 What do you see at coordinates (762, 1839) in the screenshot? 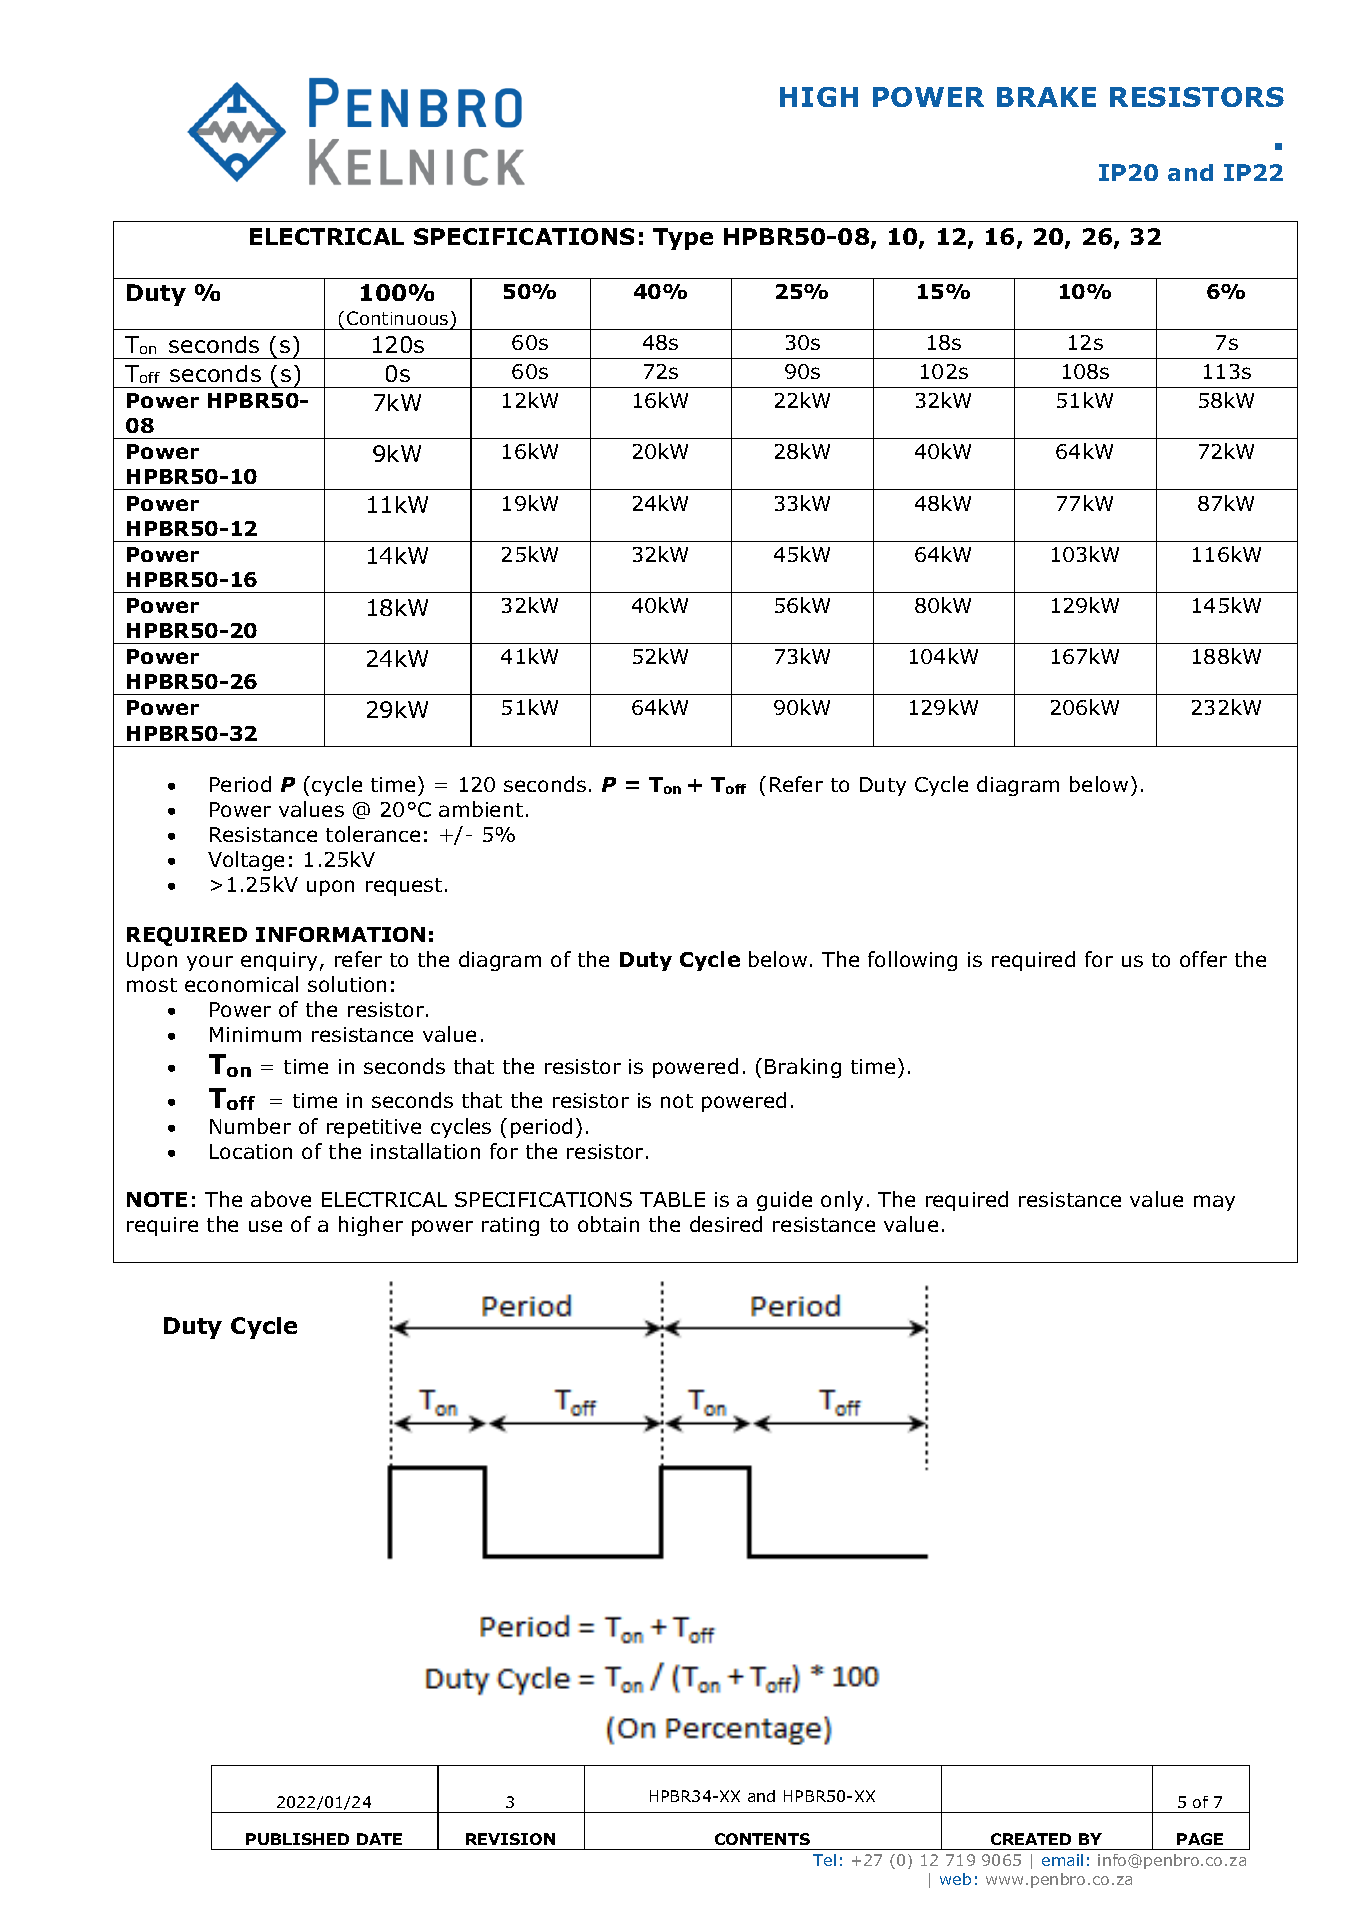
I see `CONTENTS` at bounding box center [762, 1839].
